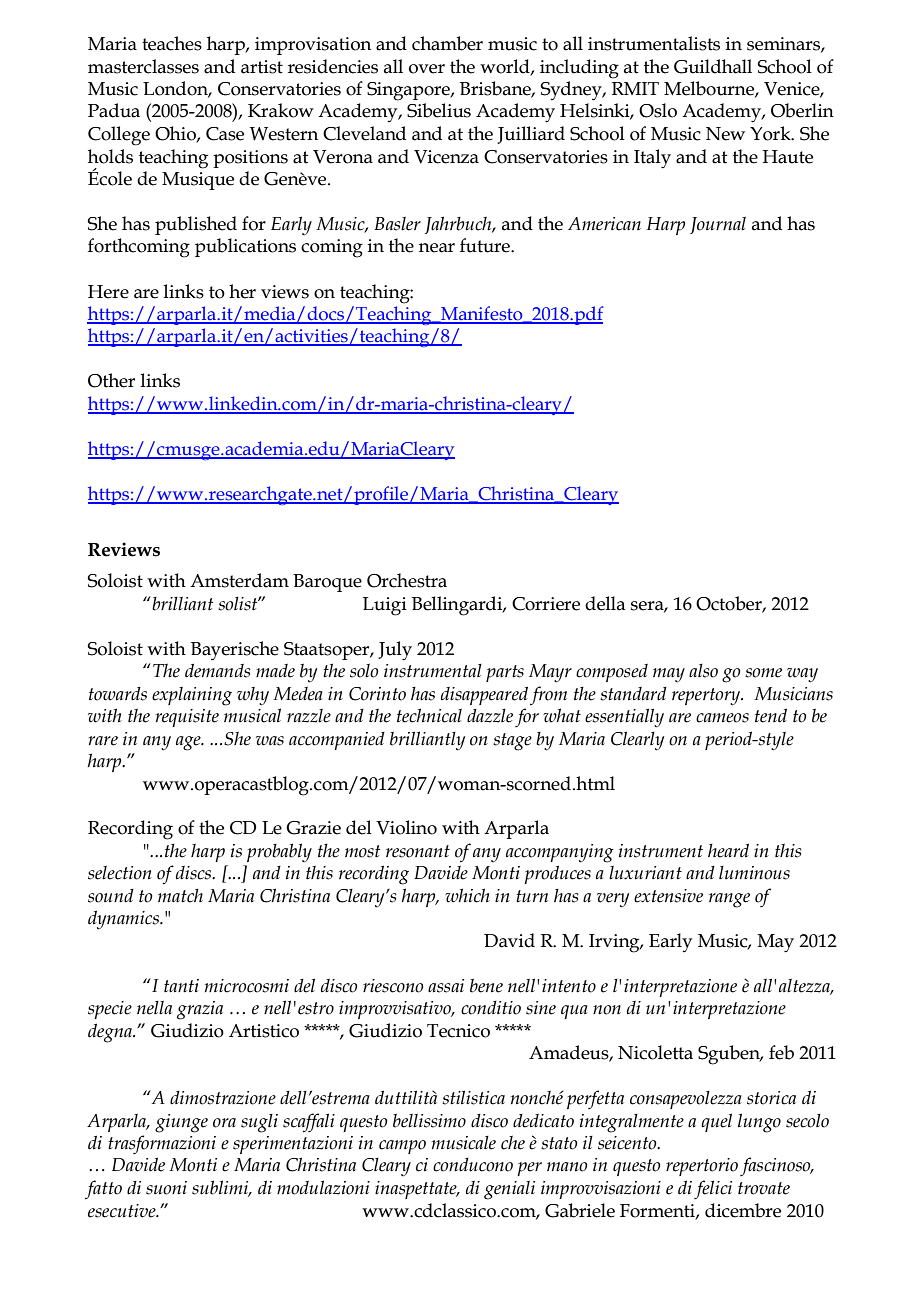  I want to click on over, so click(427, 69).
